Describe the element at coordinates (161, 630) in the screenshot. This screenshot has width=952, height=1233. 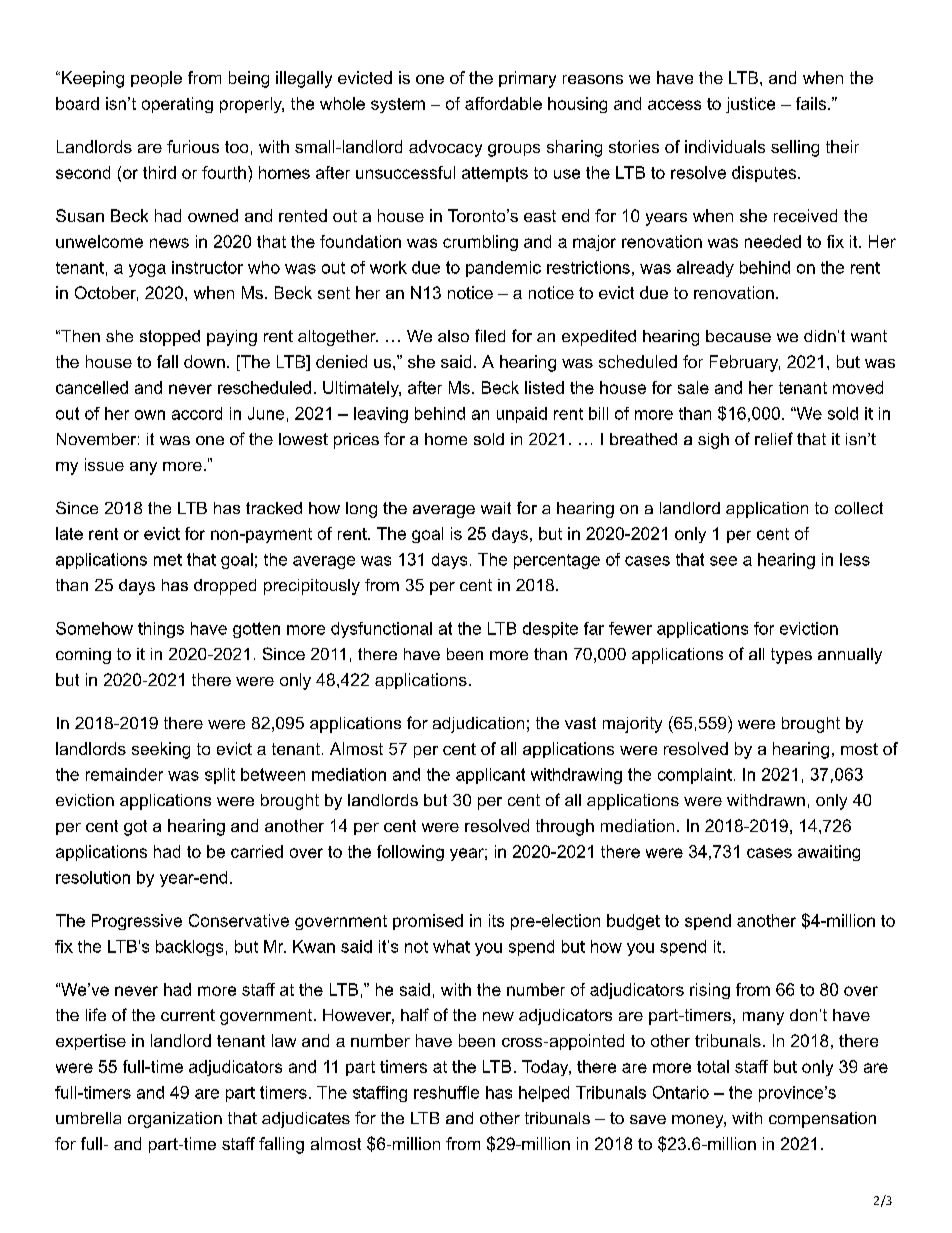
I see `things` at that location.
